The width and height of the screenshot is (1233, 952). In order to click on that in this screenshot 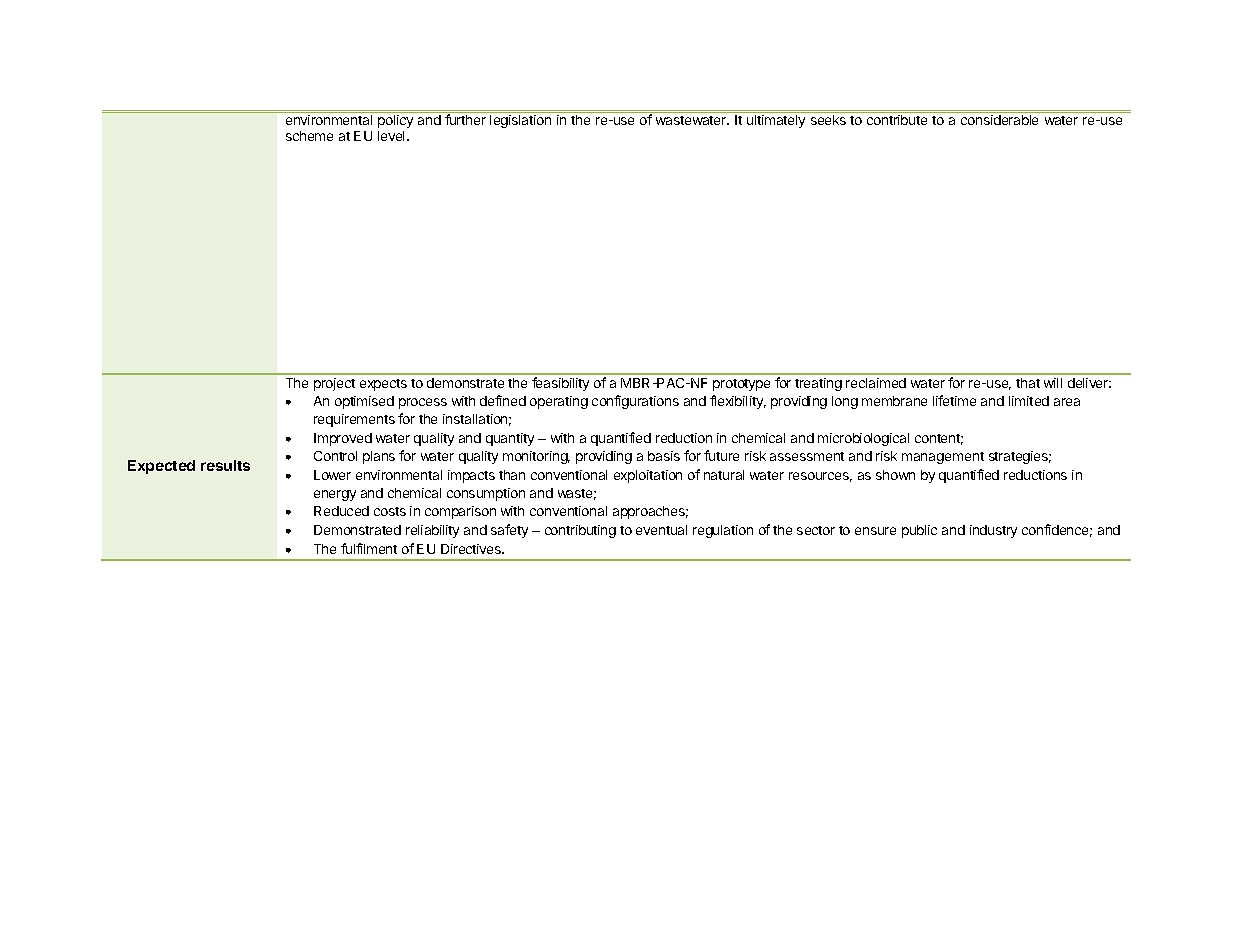, I will do `click(1028, 383)`.
